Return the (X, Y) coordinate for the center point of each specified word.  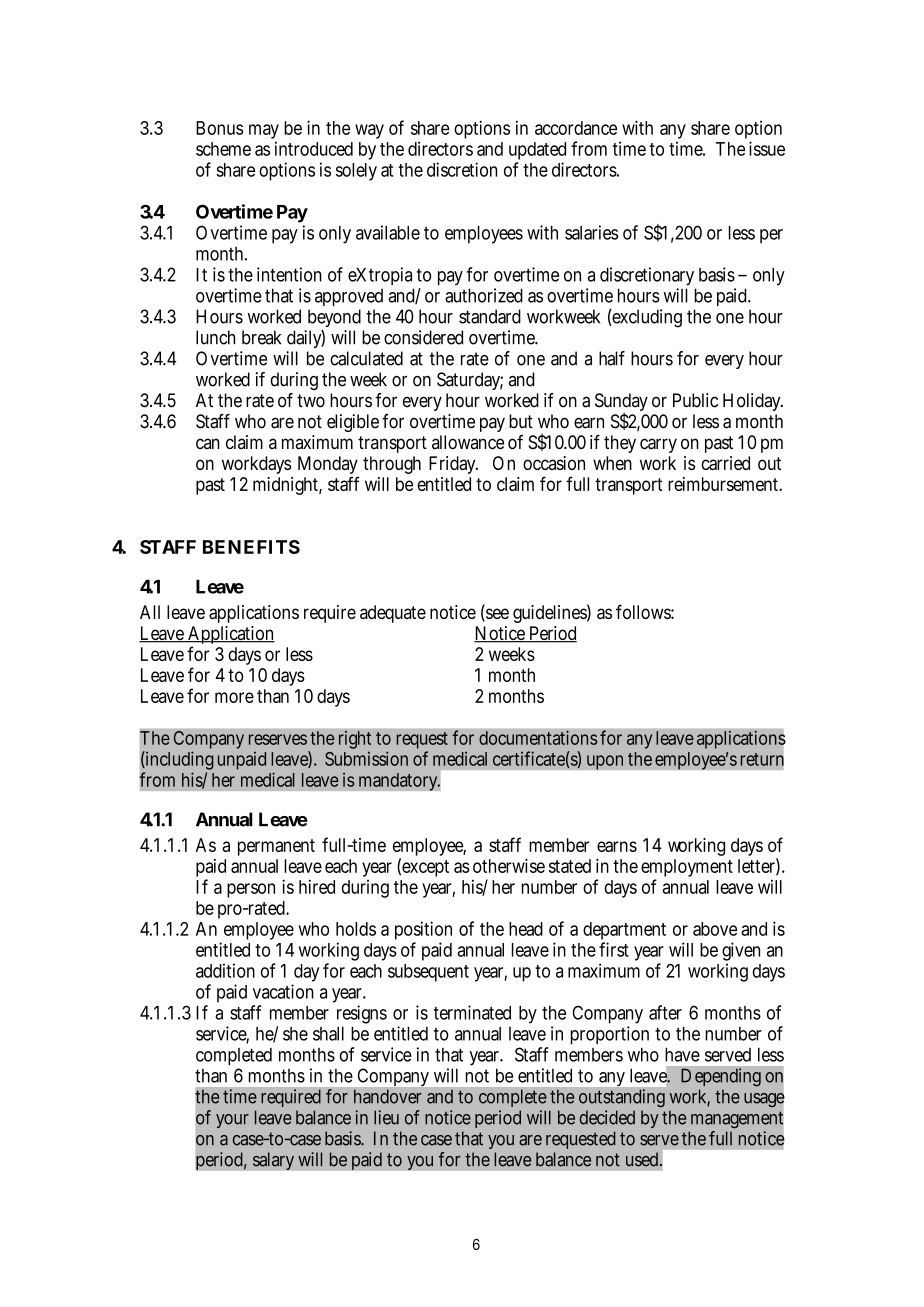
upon (605, 762)
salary (273, 1161)
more (234, 697)
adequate (393, 614)
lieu (386, 1117)
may (264, 133)
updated (537, 152)
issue (767, 148)
